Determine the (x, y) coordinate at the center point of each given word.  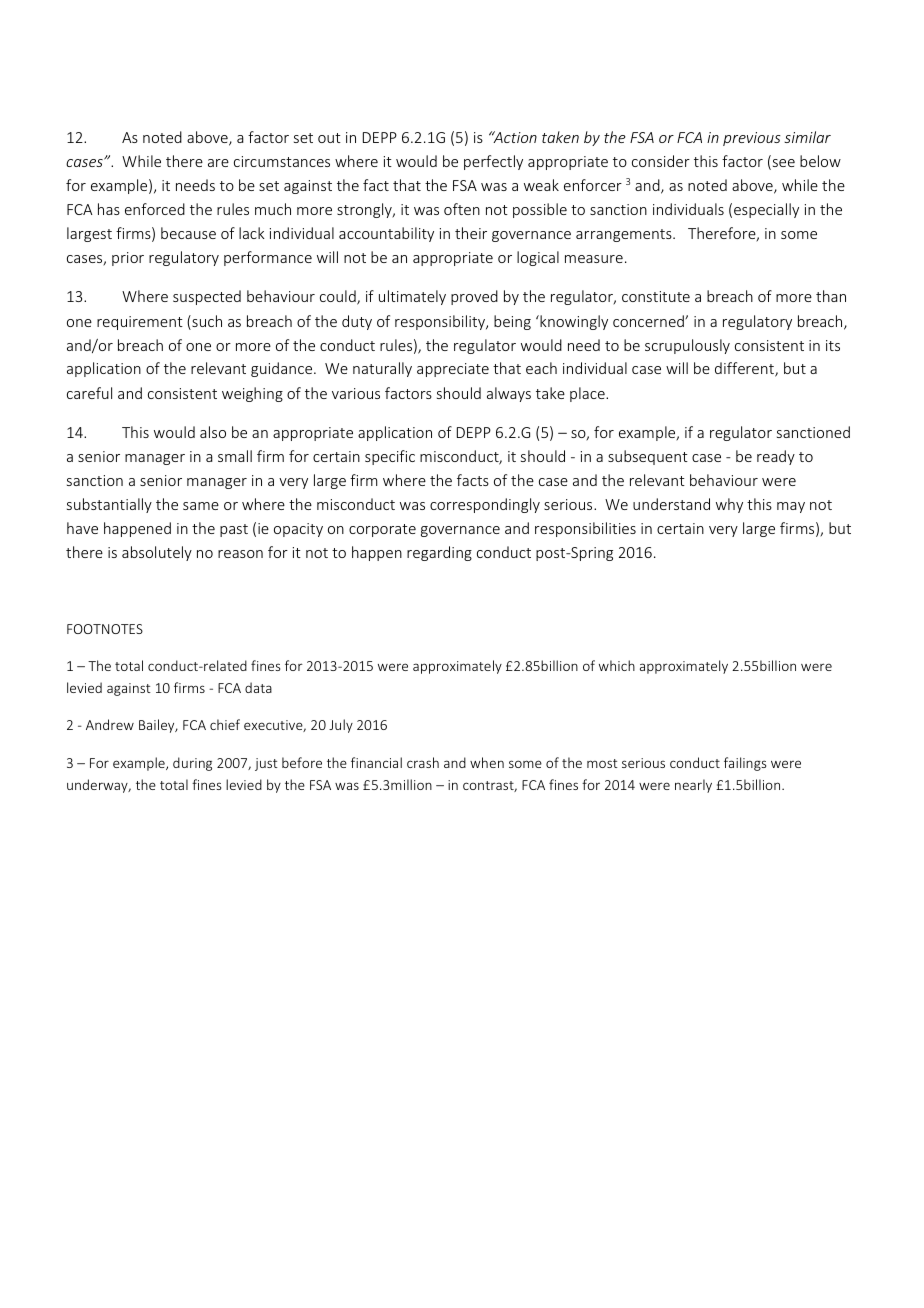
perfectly (493, 162)
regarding (439, 553)
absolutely (157, 553)
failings (745, 764)
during (192, 764)
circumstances (282, 161)
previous (752, 139)
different (745, 369)
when (487, 762)
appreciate (453, 370)
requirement (140, 323)
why (729, 505)
